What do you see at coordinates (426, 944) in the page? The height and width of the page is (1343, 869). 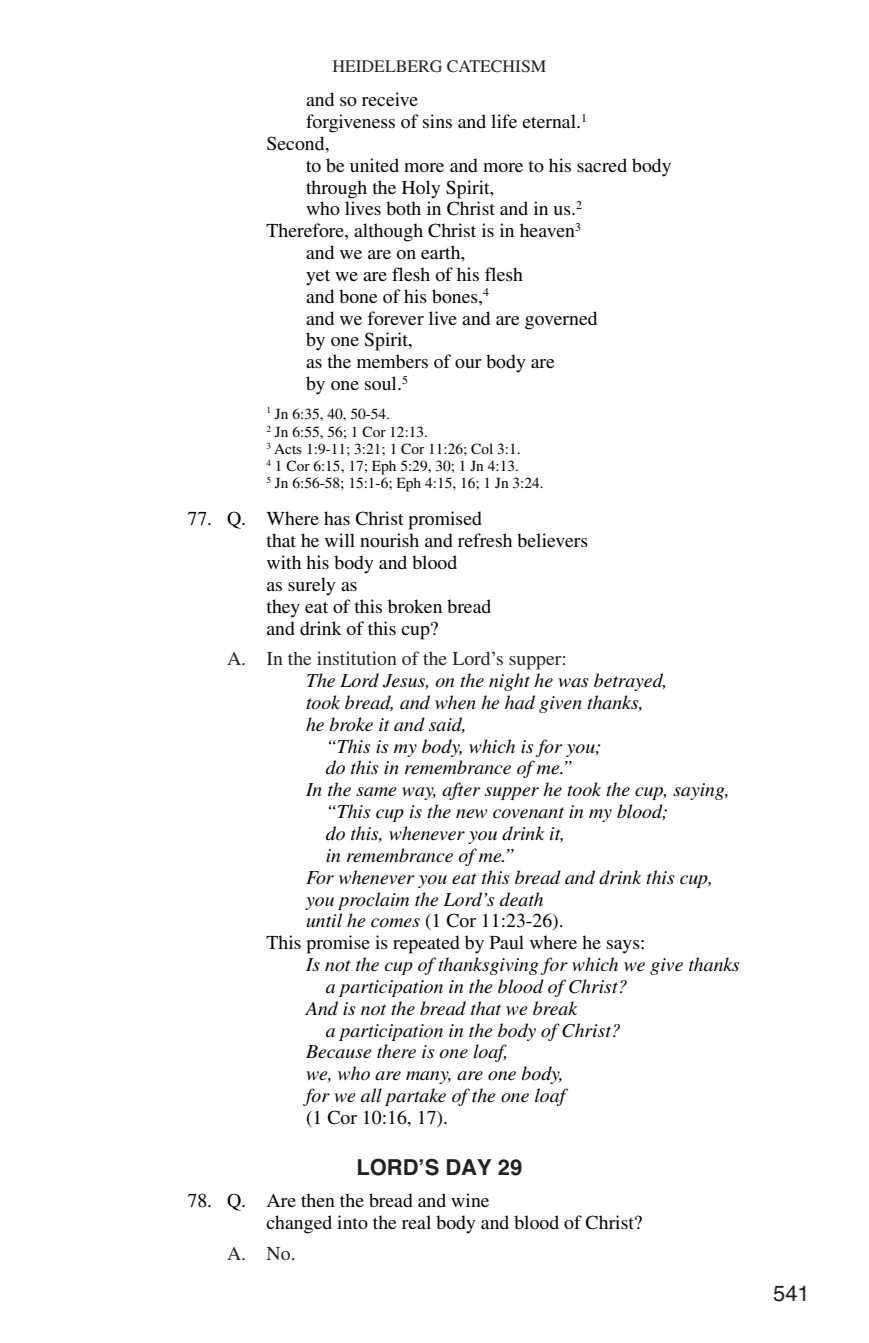 I see `repeated` at bounding box center [426, 944].
